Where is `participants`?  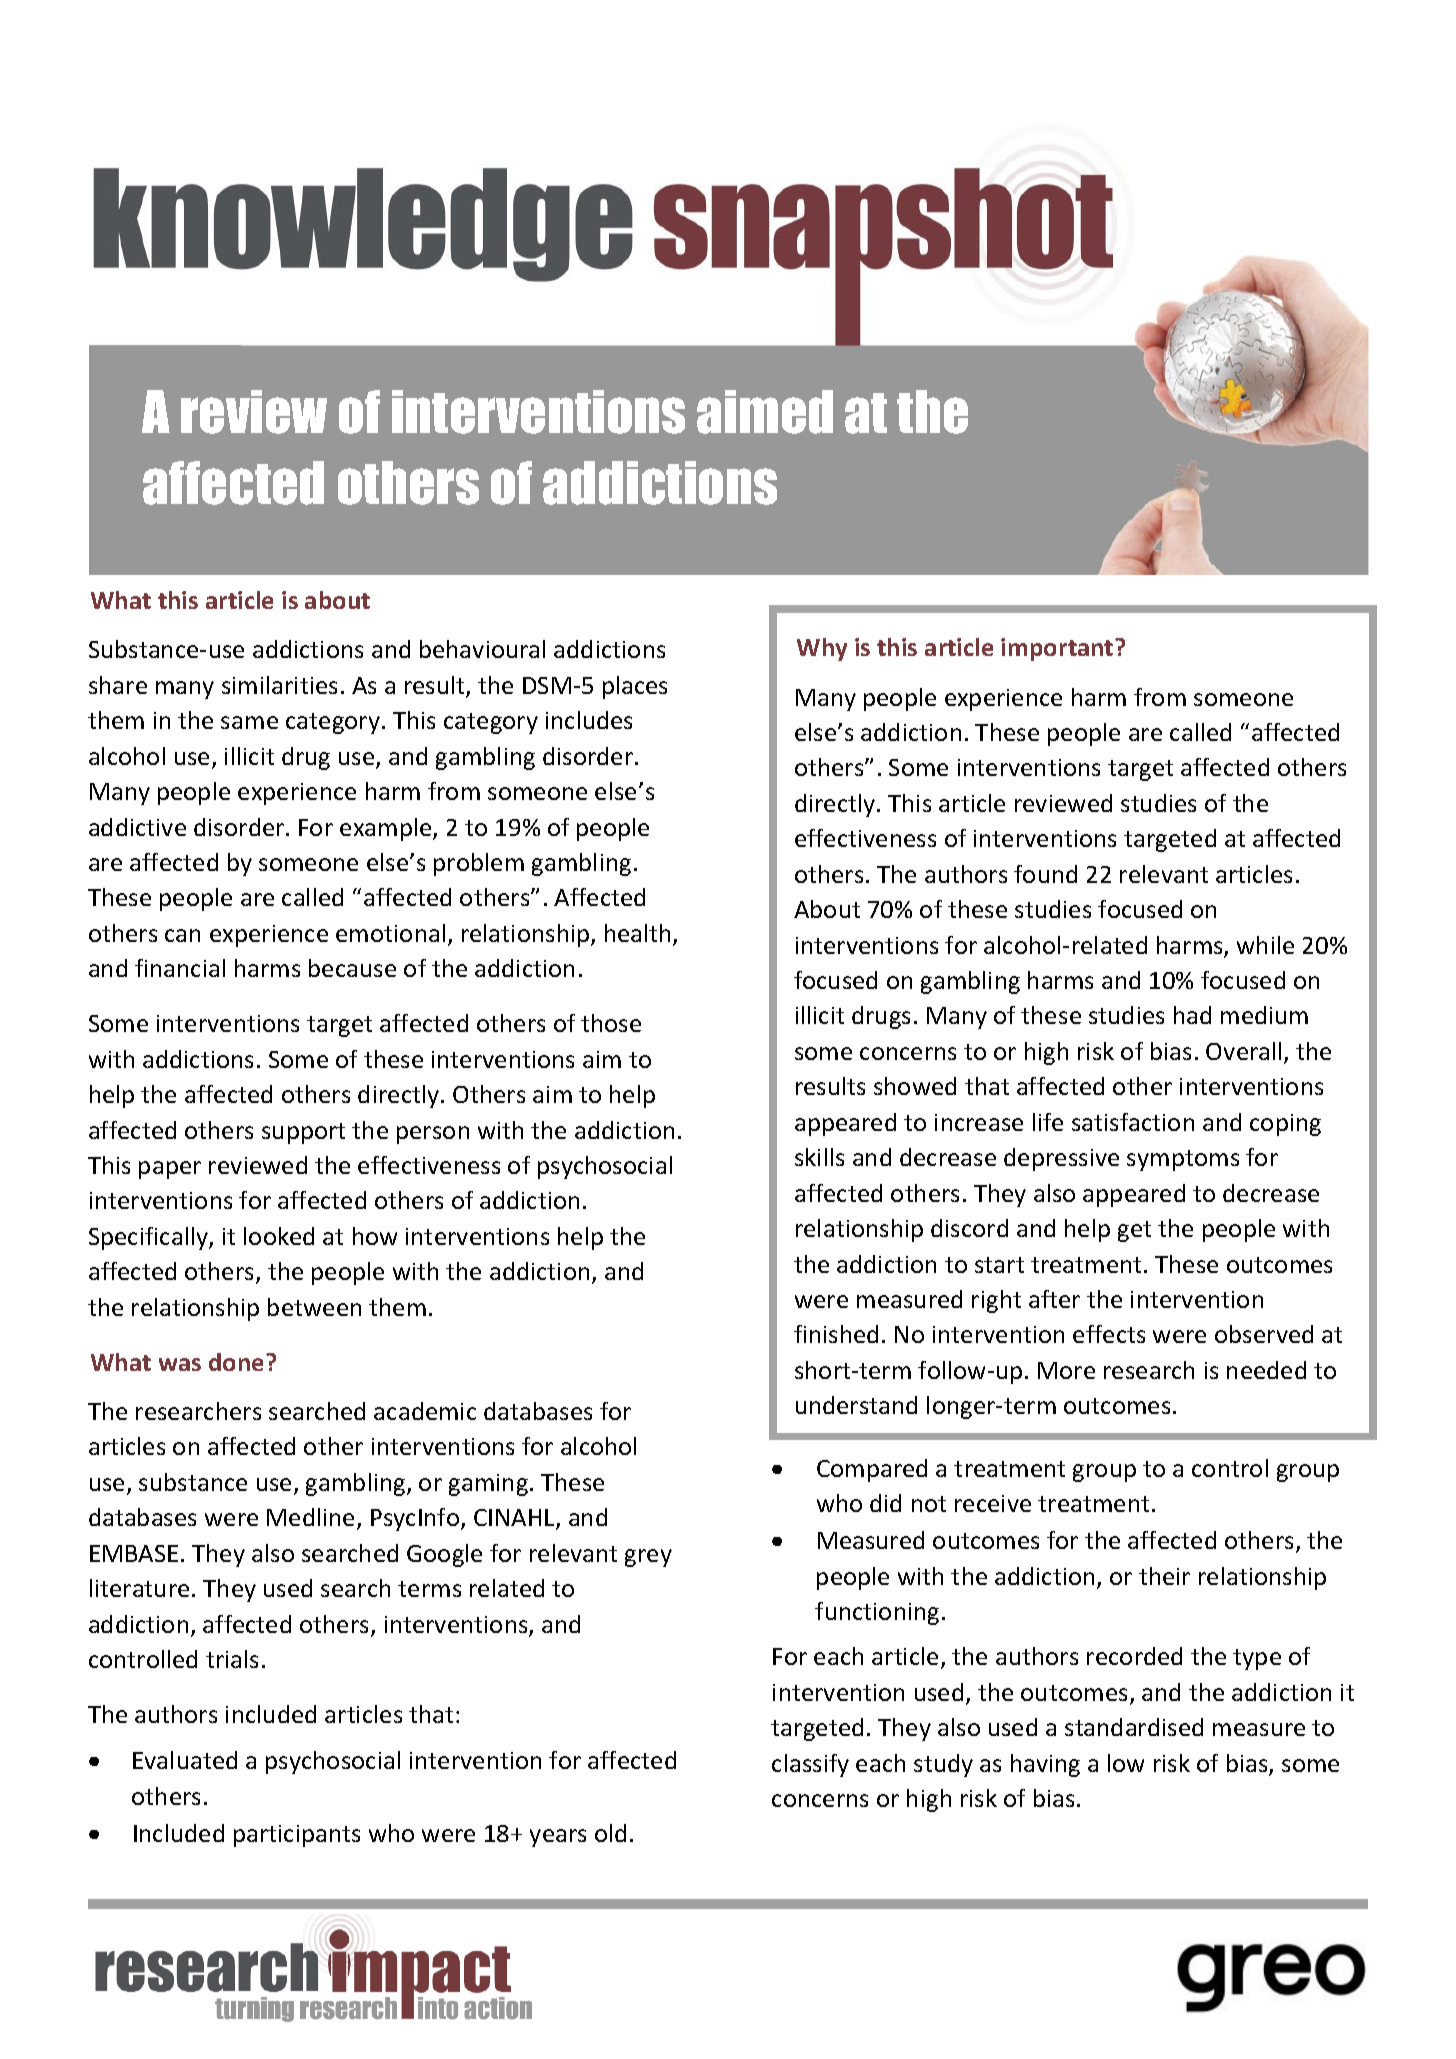 participants is located at coordinates (297, 1836).
